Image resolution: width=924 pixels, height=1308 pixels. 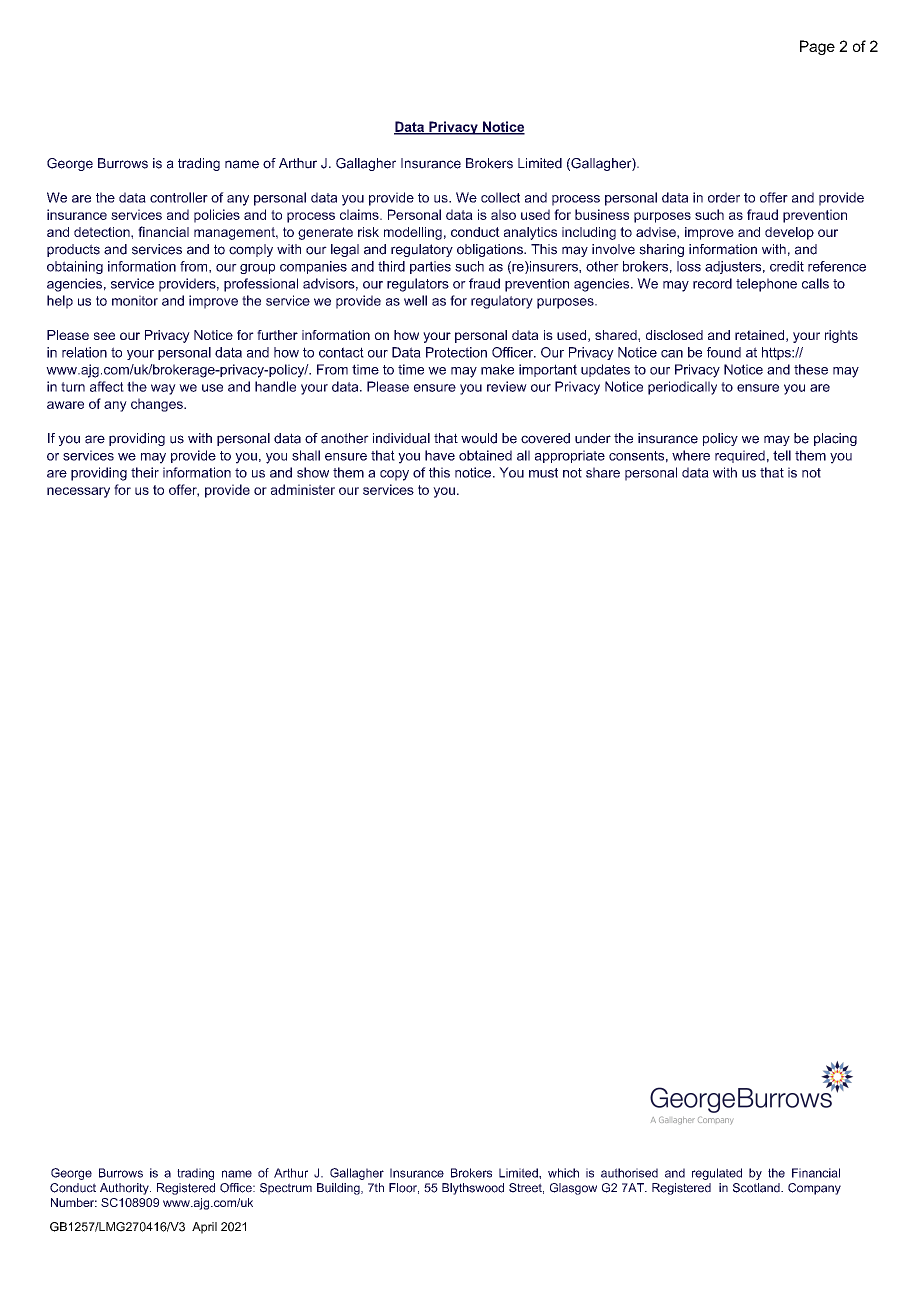 What do you see at coordinates (757, 1188) in the image?
I see `Scotland` at bounding box center [757, 1188].
